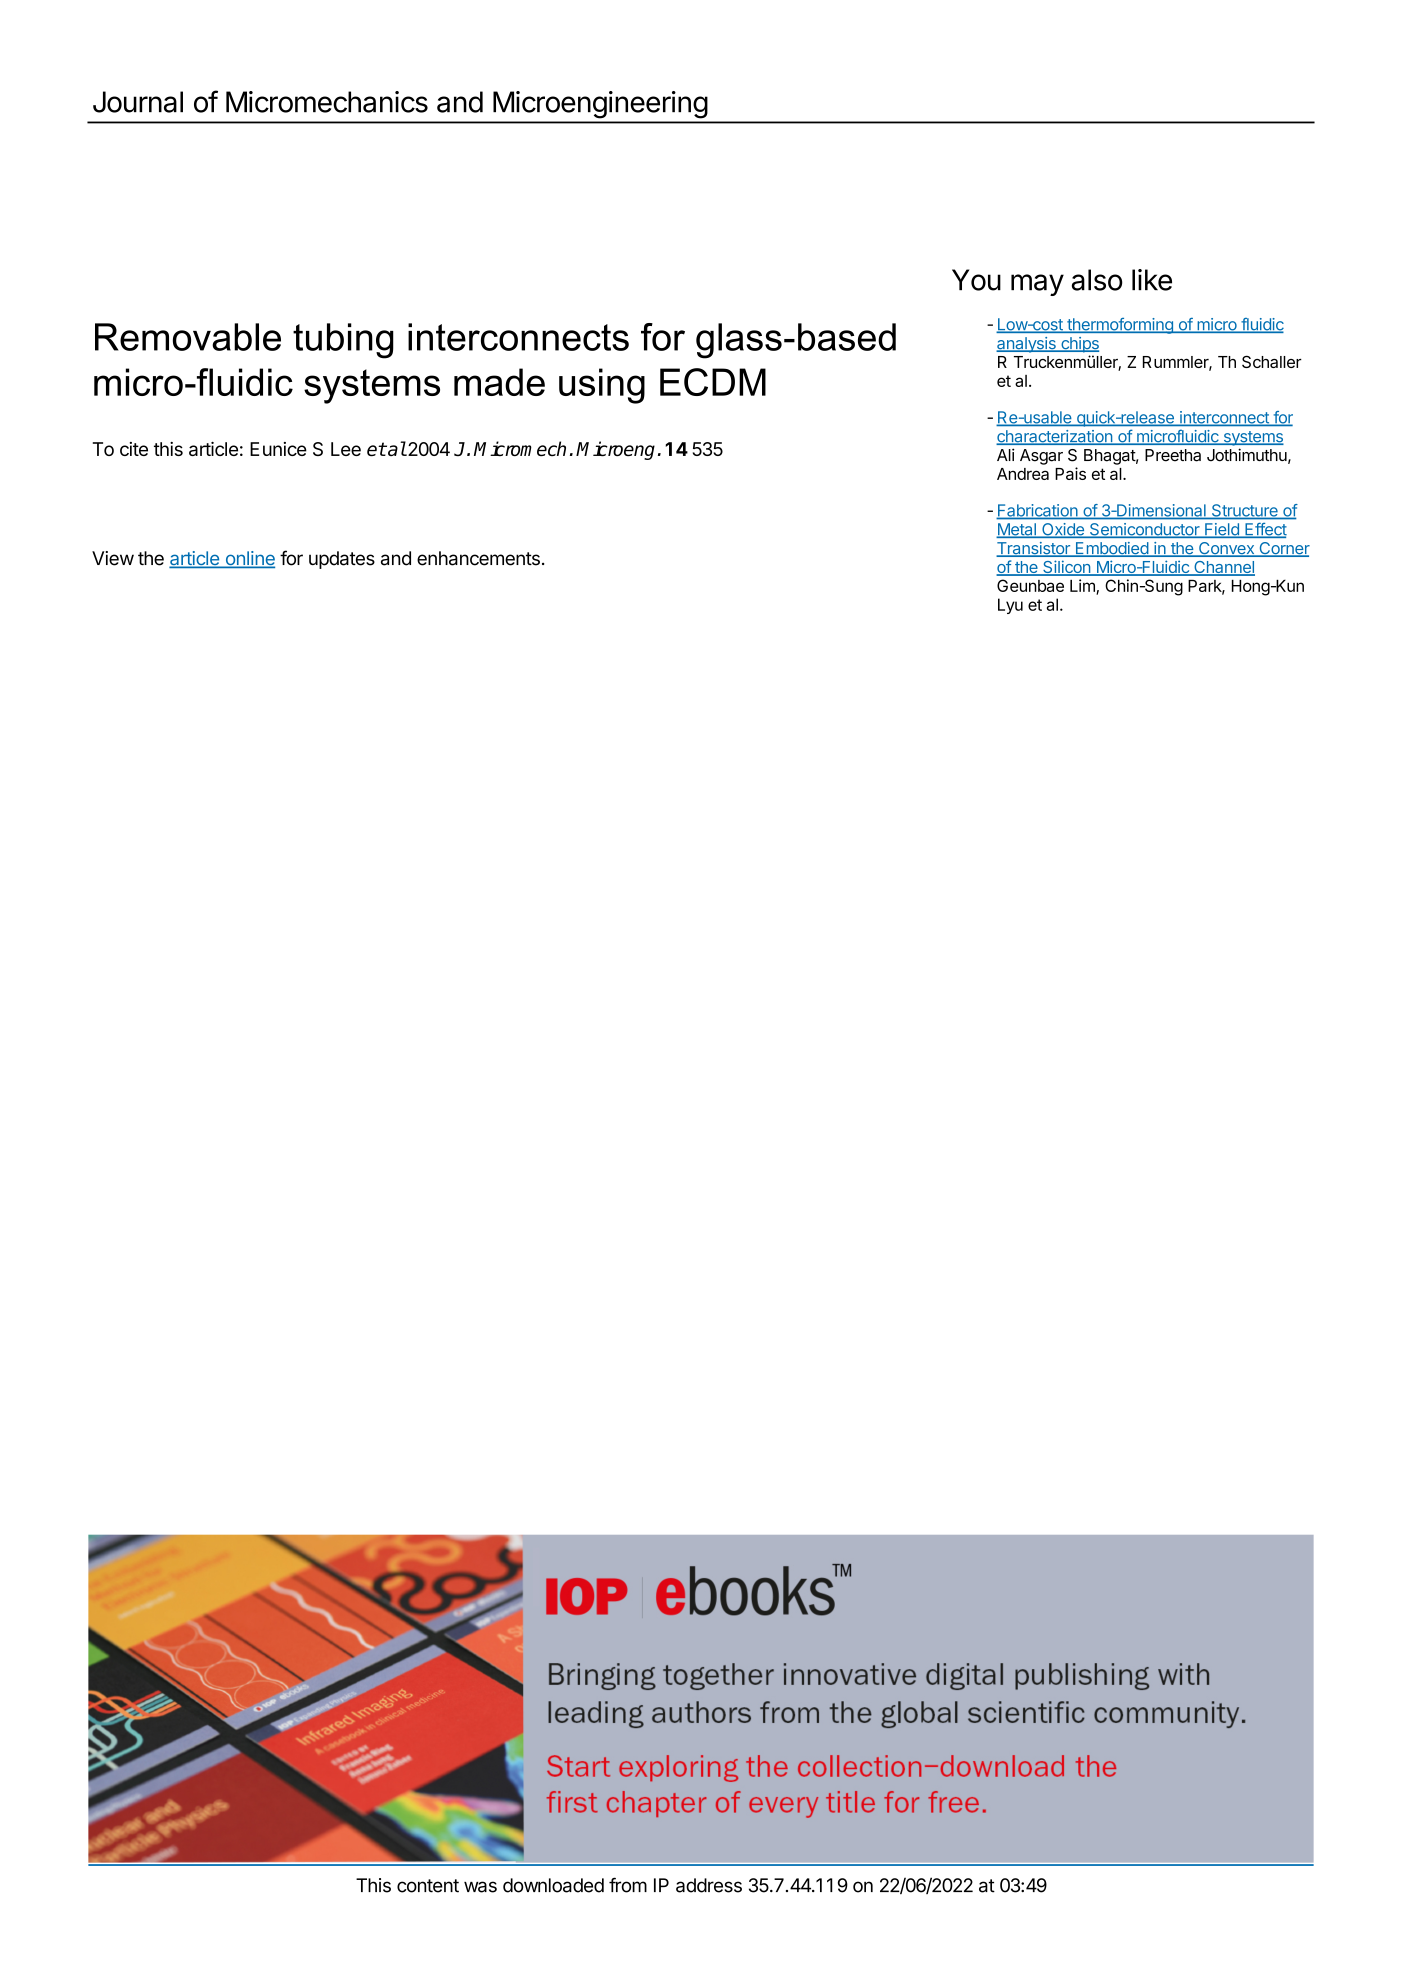 This document has height=1984, width=1402. What do you see at coordinates (628, 1885) in the document?
I see `from` at bounding box center [628, 1885].
